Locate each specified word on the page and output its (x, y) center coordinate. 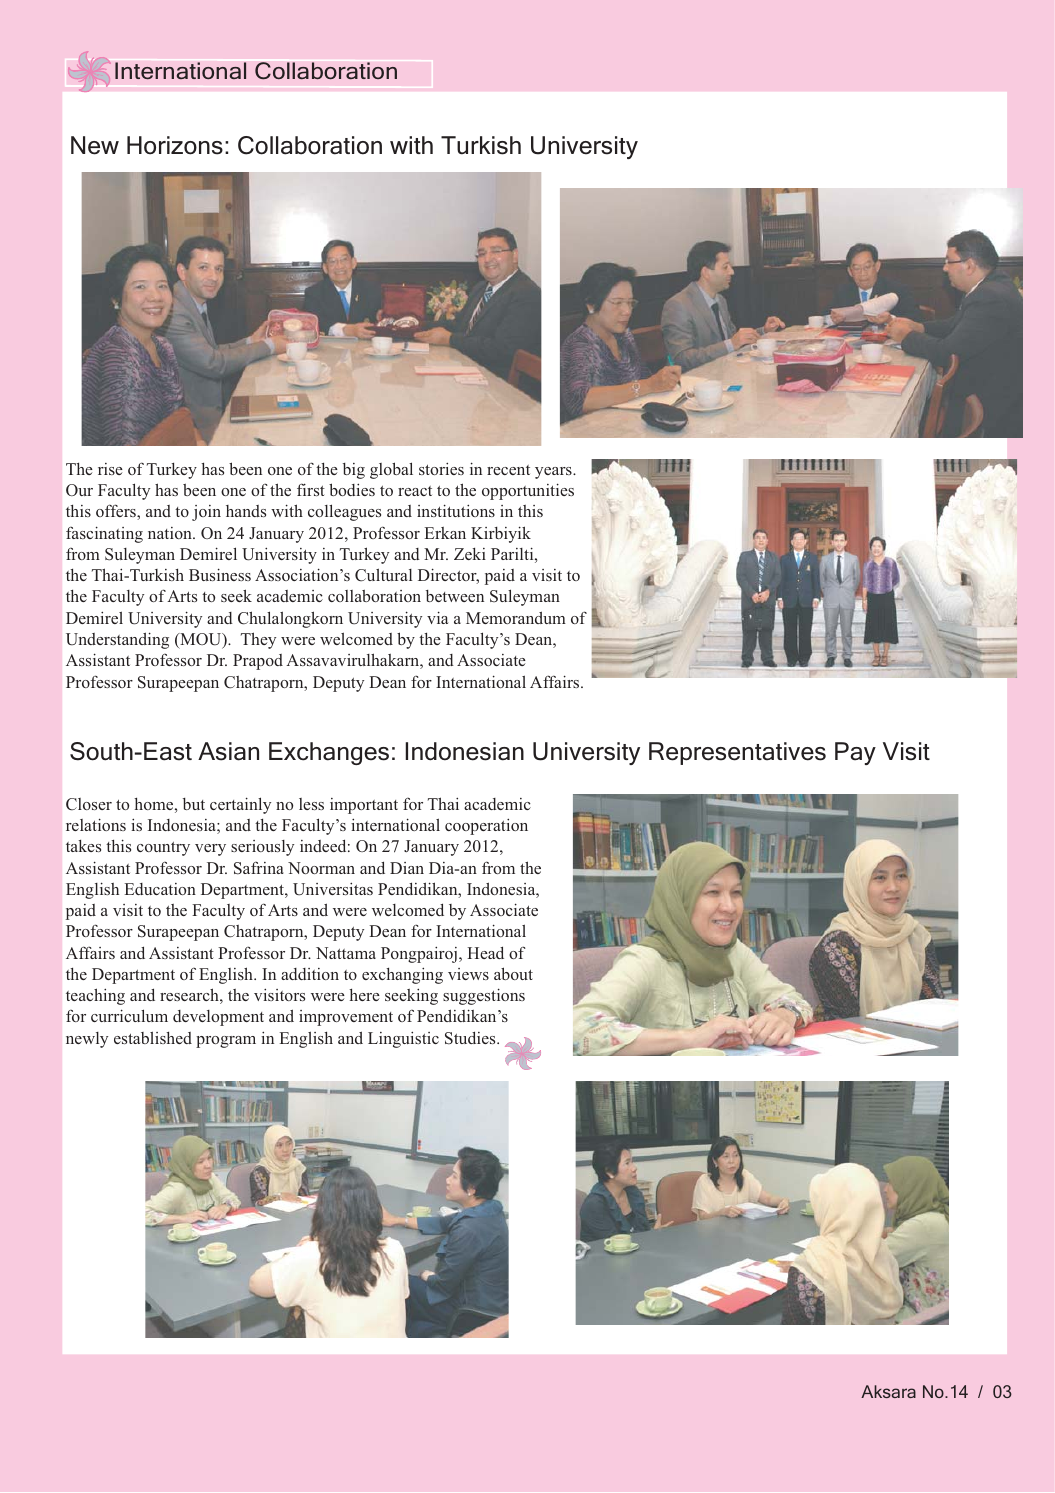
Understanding (117, 640)
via (437, 617)
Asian (228, 751)
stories (441, 468)
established (153, 1037)
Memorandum (516, 617)
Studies (471, 1038)
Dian (407, 868)
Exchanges (329, 753)
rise (110, 469)
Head (485, 952)
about (513, 973)
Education (160, 889)
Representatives (737, 753)
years (554, 473)
